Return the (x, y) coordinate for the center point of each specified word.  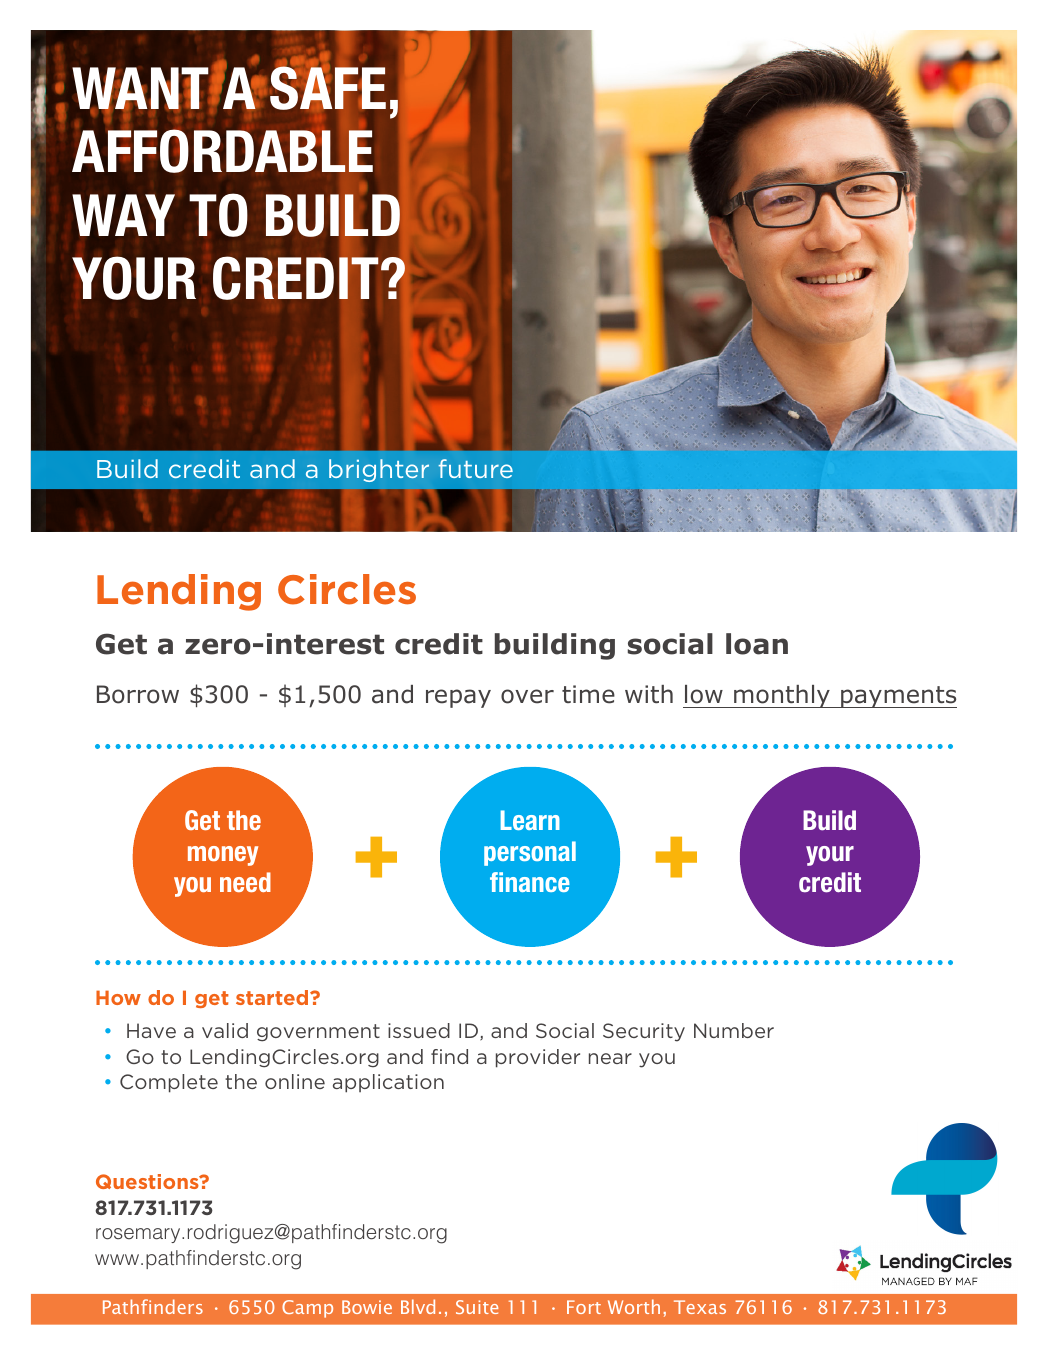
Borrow (138, 694)
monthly (782, 696)
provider (538, 1058)
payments (898, 697)
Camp (307, 1309)
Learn (530, 820)
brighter (379, 470)
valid (225, 1030)
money (223, 856)
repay (458, 698)
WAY (123, 215)
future (475, 468)
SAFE (328, 88)
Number (734, 1030)
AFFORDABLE (222, 150)
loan (757, 644)
